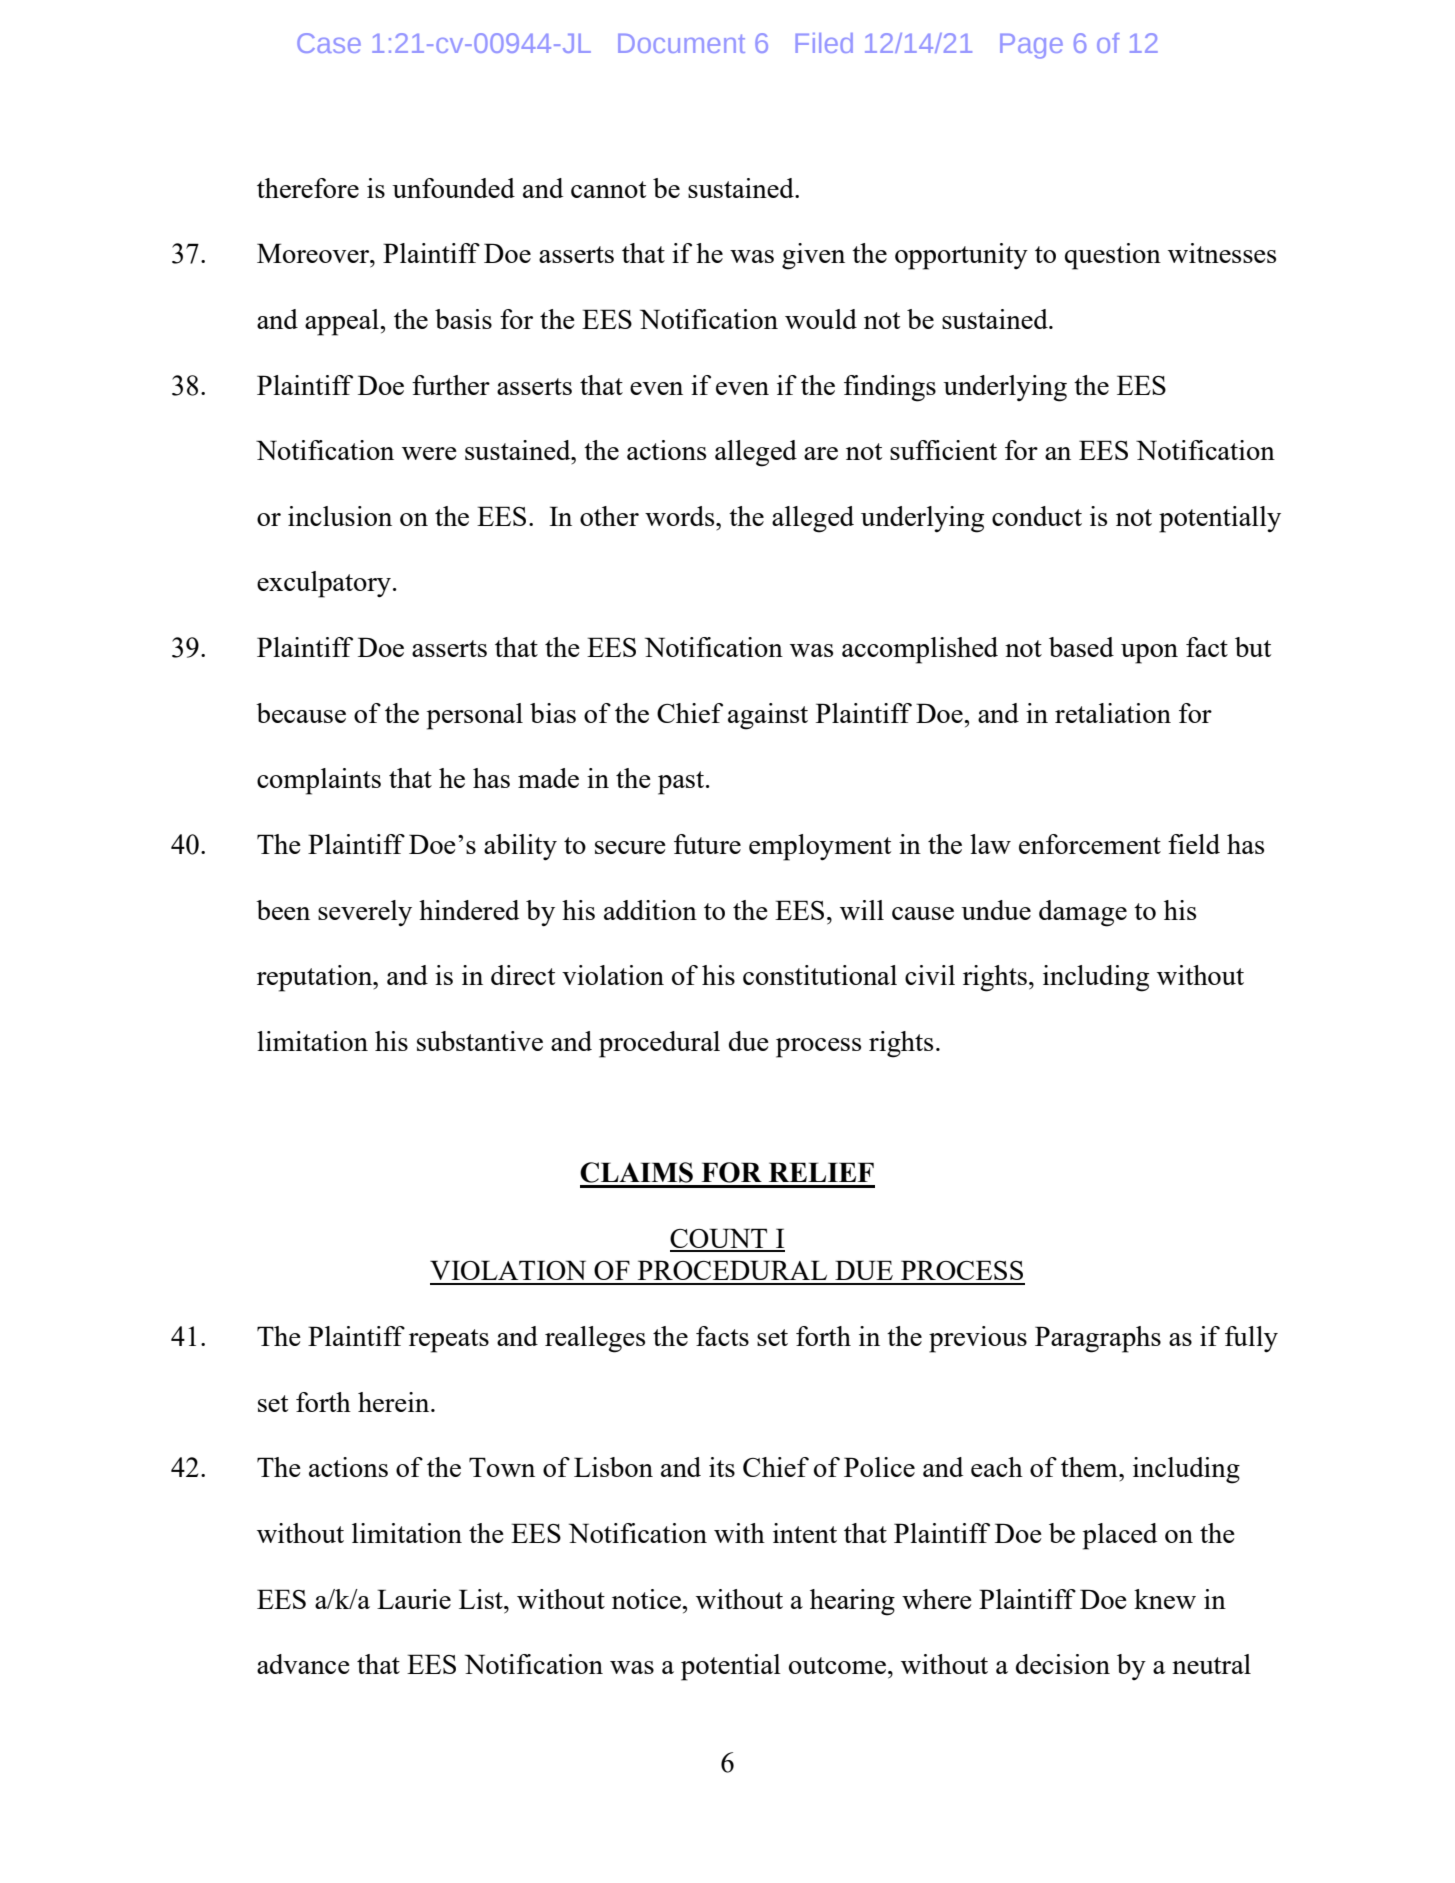  What do you see at coordinates (1165, 1599) in the page?
I see `knew` at bounding box center [1165, 1599].
